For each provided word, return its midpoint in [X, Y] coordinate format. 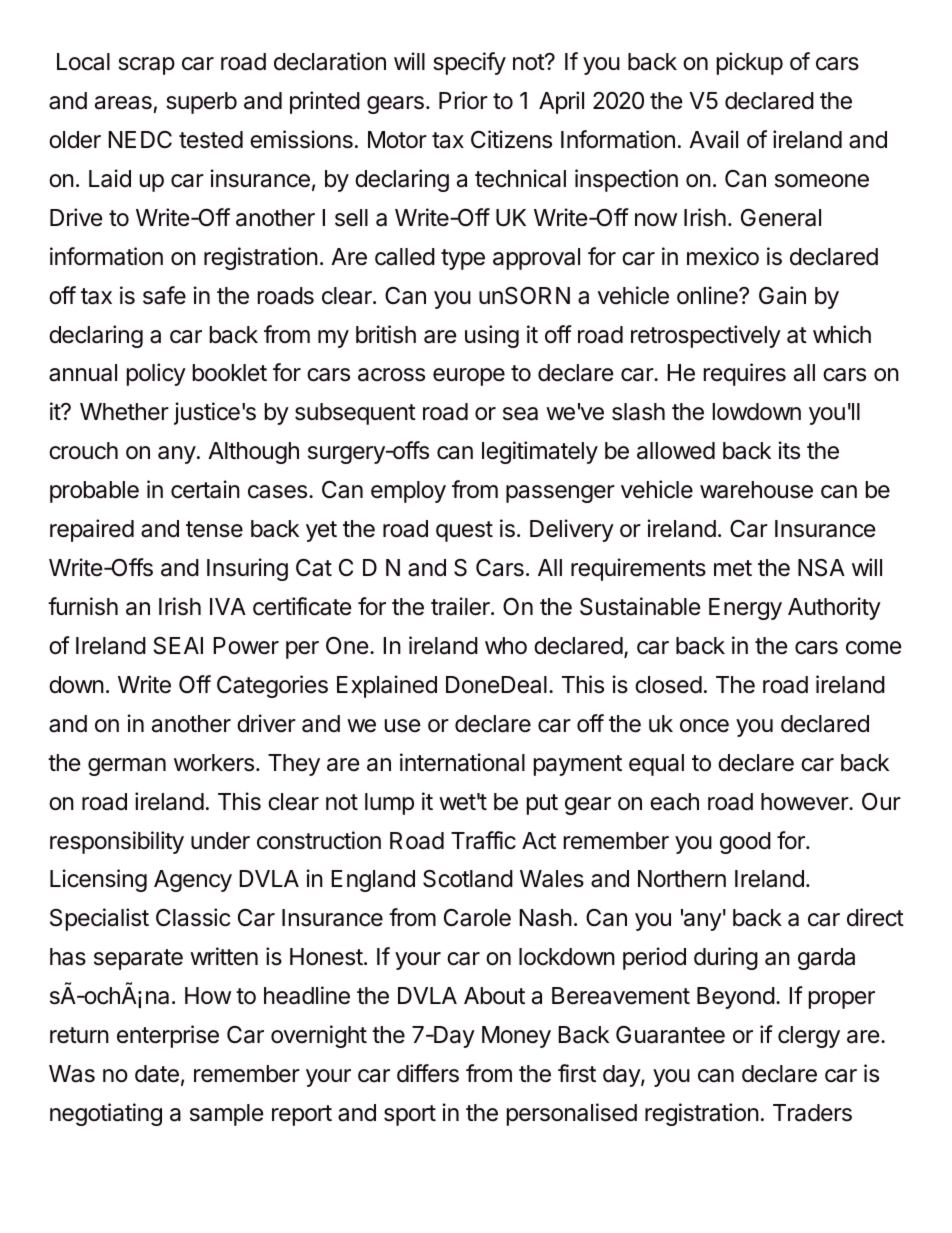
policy [156, 374]
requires [745, 374]
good [745, 843]
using [492, 336]
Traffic [483, 840]
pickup [750, 63]
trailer [461, 606]
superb [201, 103]
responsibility [117, 842]
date [157, 1074]
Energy [745, 609]
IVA [228, 606]
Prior [463, 100]
